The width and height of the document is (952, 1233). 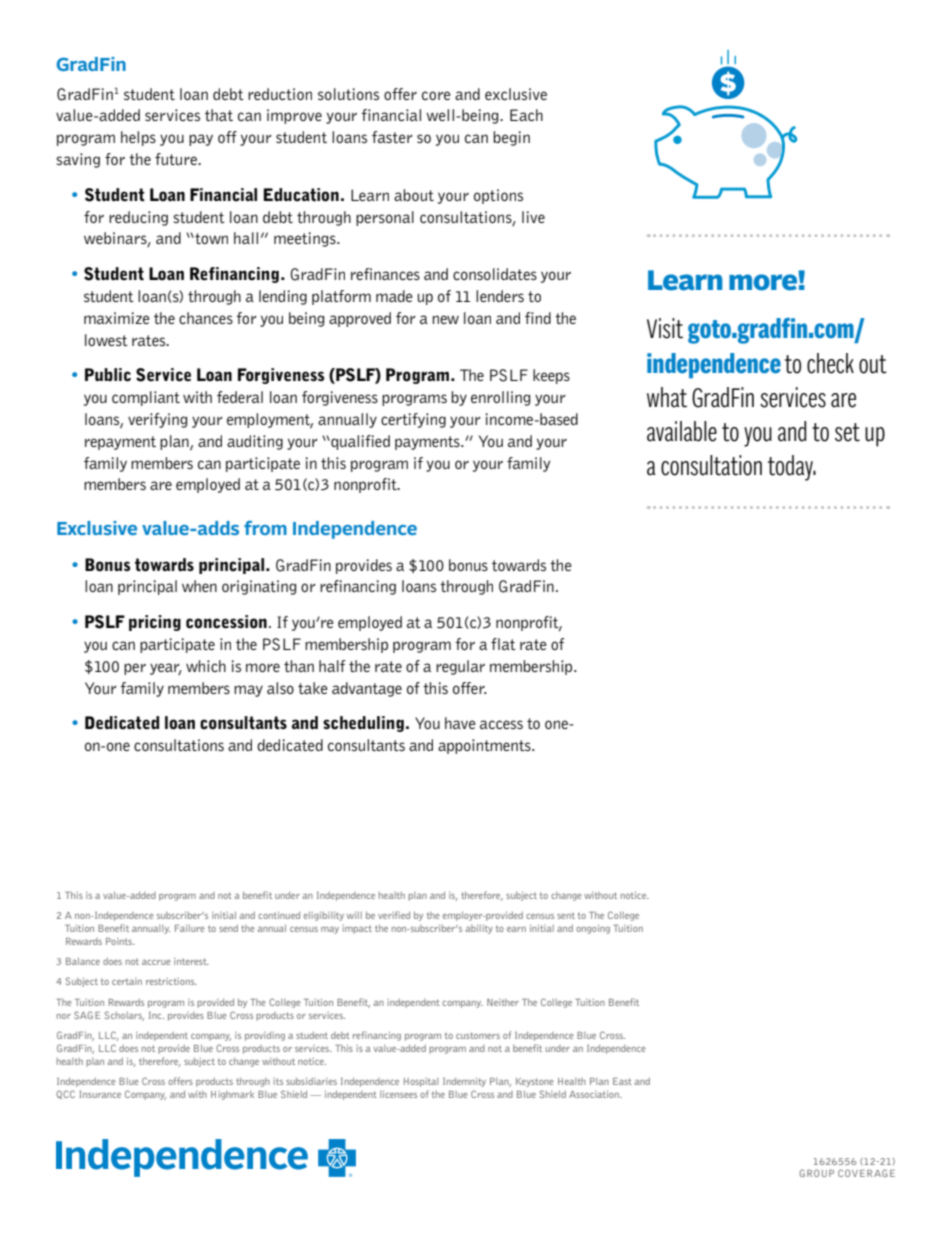 What do you see at coordinates (526, 115) in the document?
I see `Each` at bounding box center [526, 115].
